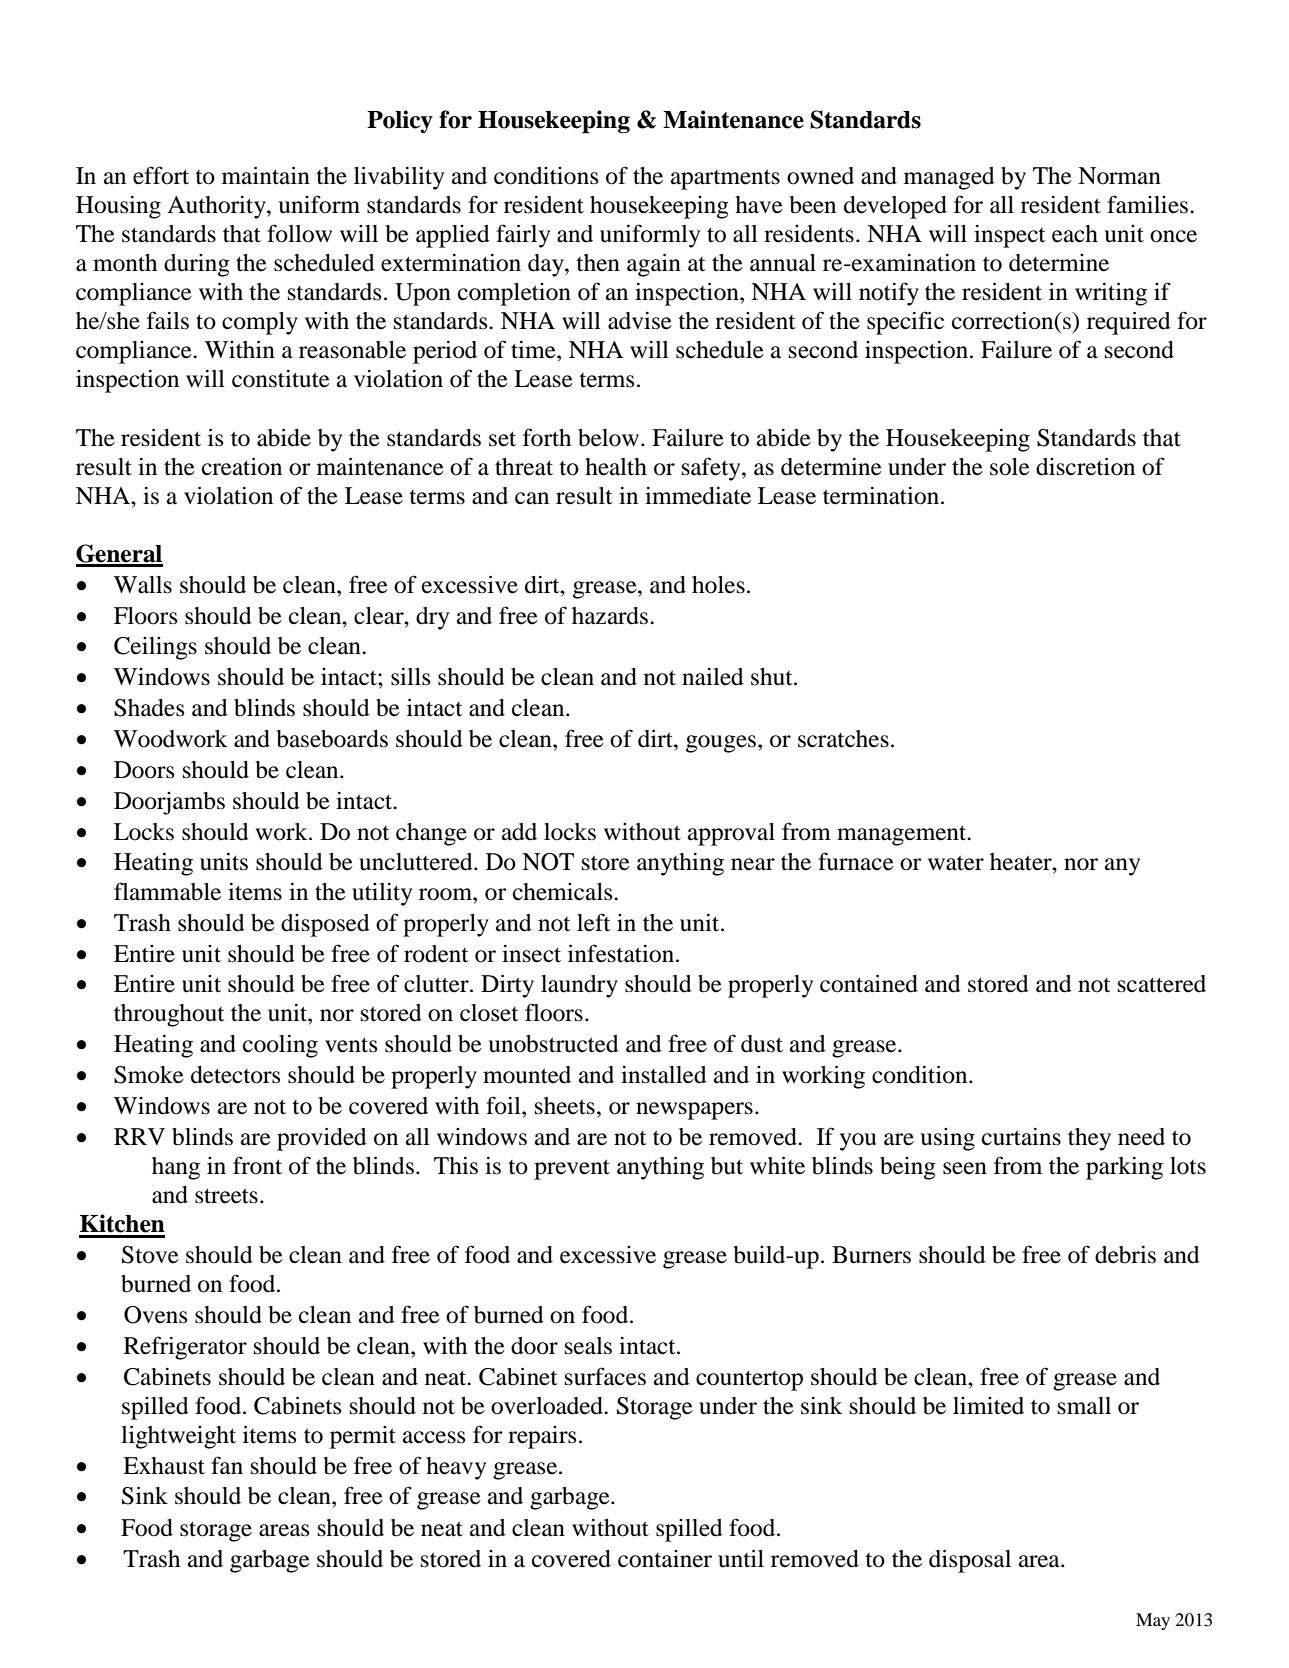  I want to click on fan, so click(227, 1465).
